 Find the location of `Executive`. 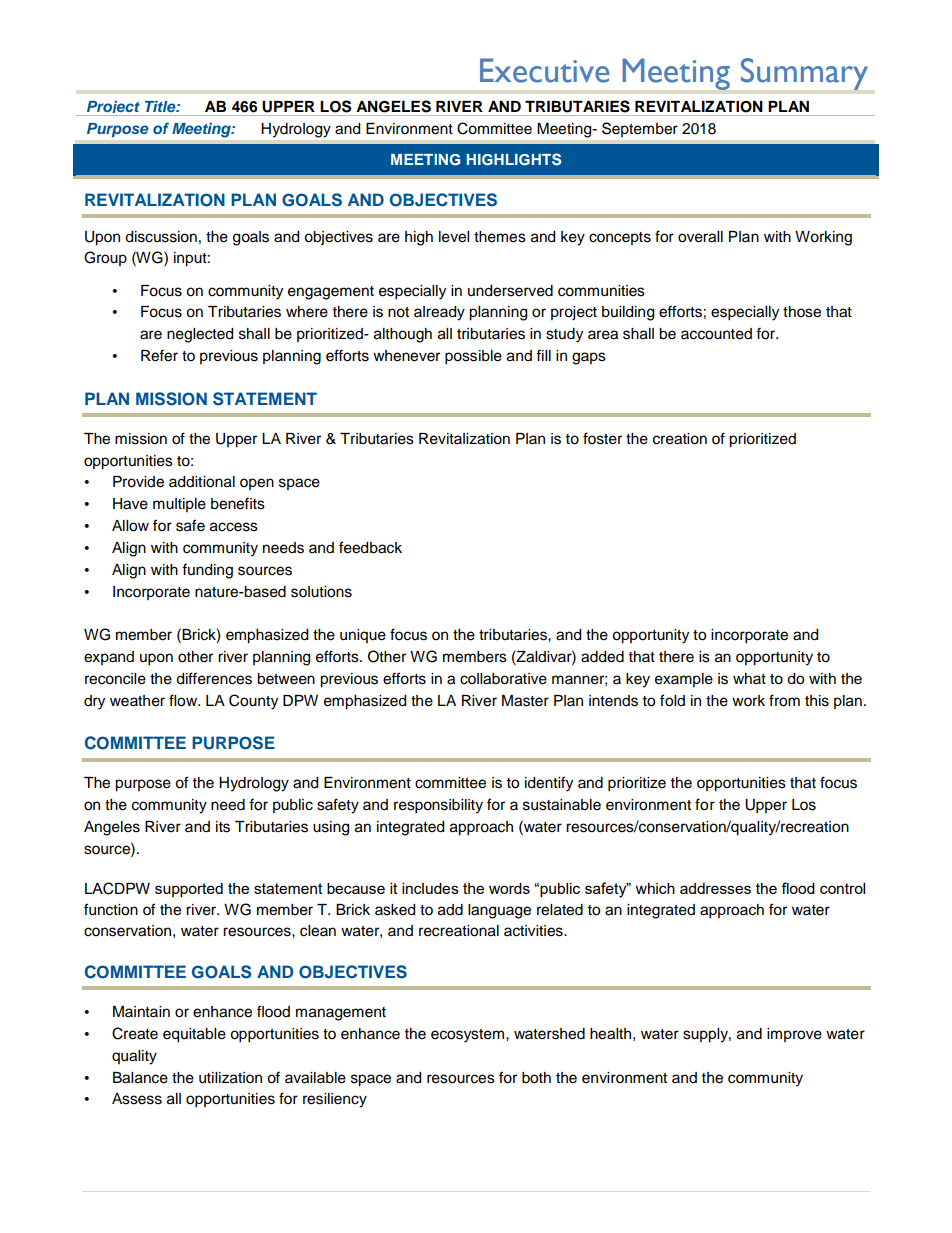

Executive is located at coordinates (544, 70).
